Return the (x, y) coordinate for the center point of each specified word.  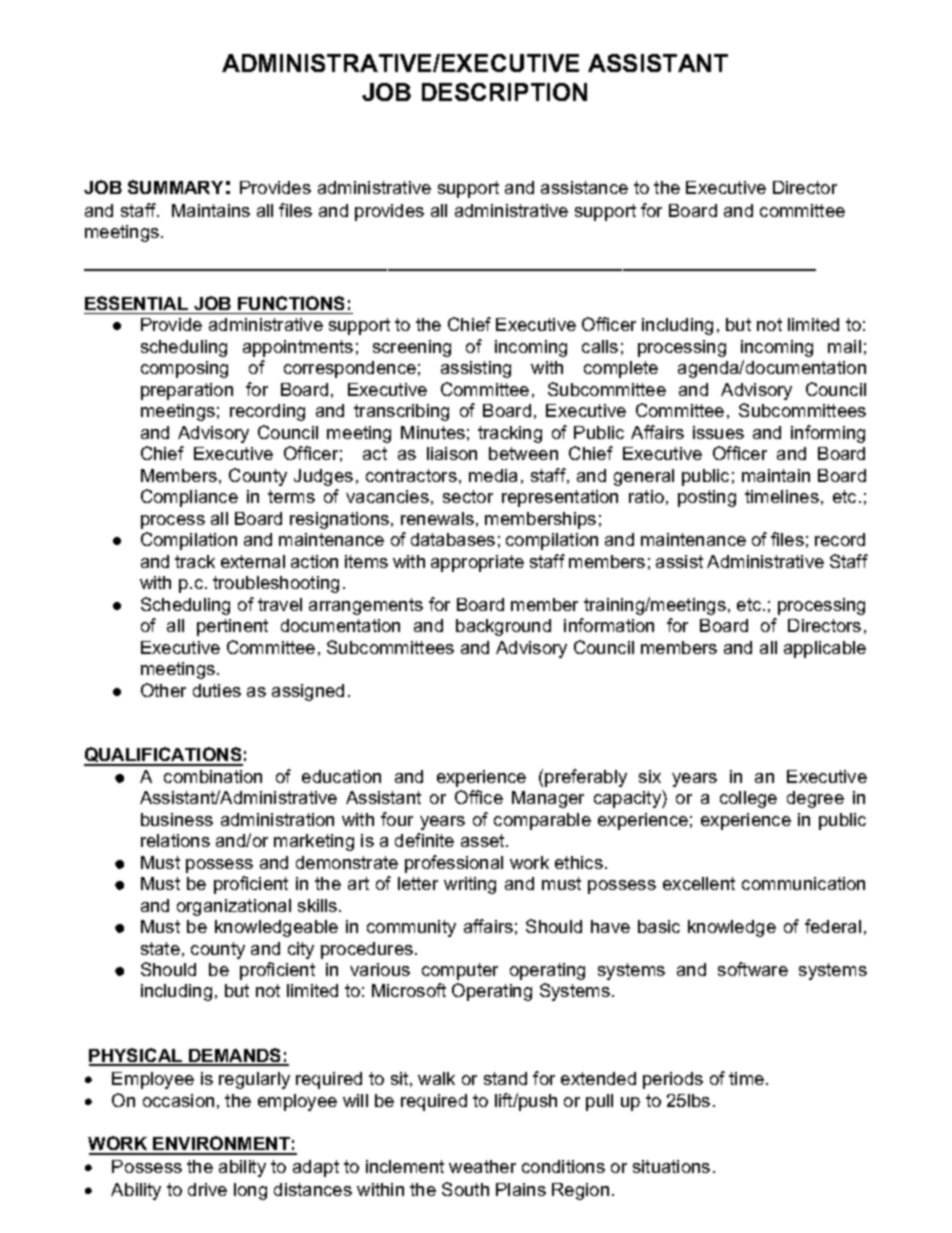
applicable (825, 649)
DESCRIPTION (504, 92)
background (503, 627)
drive (207, 1189)
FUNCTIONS (291, 303)
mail (844, 346)
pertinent (232, 627)
